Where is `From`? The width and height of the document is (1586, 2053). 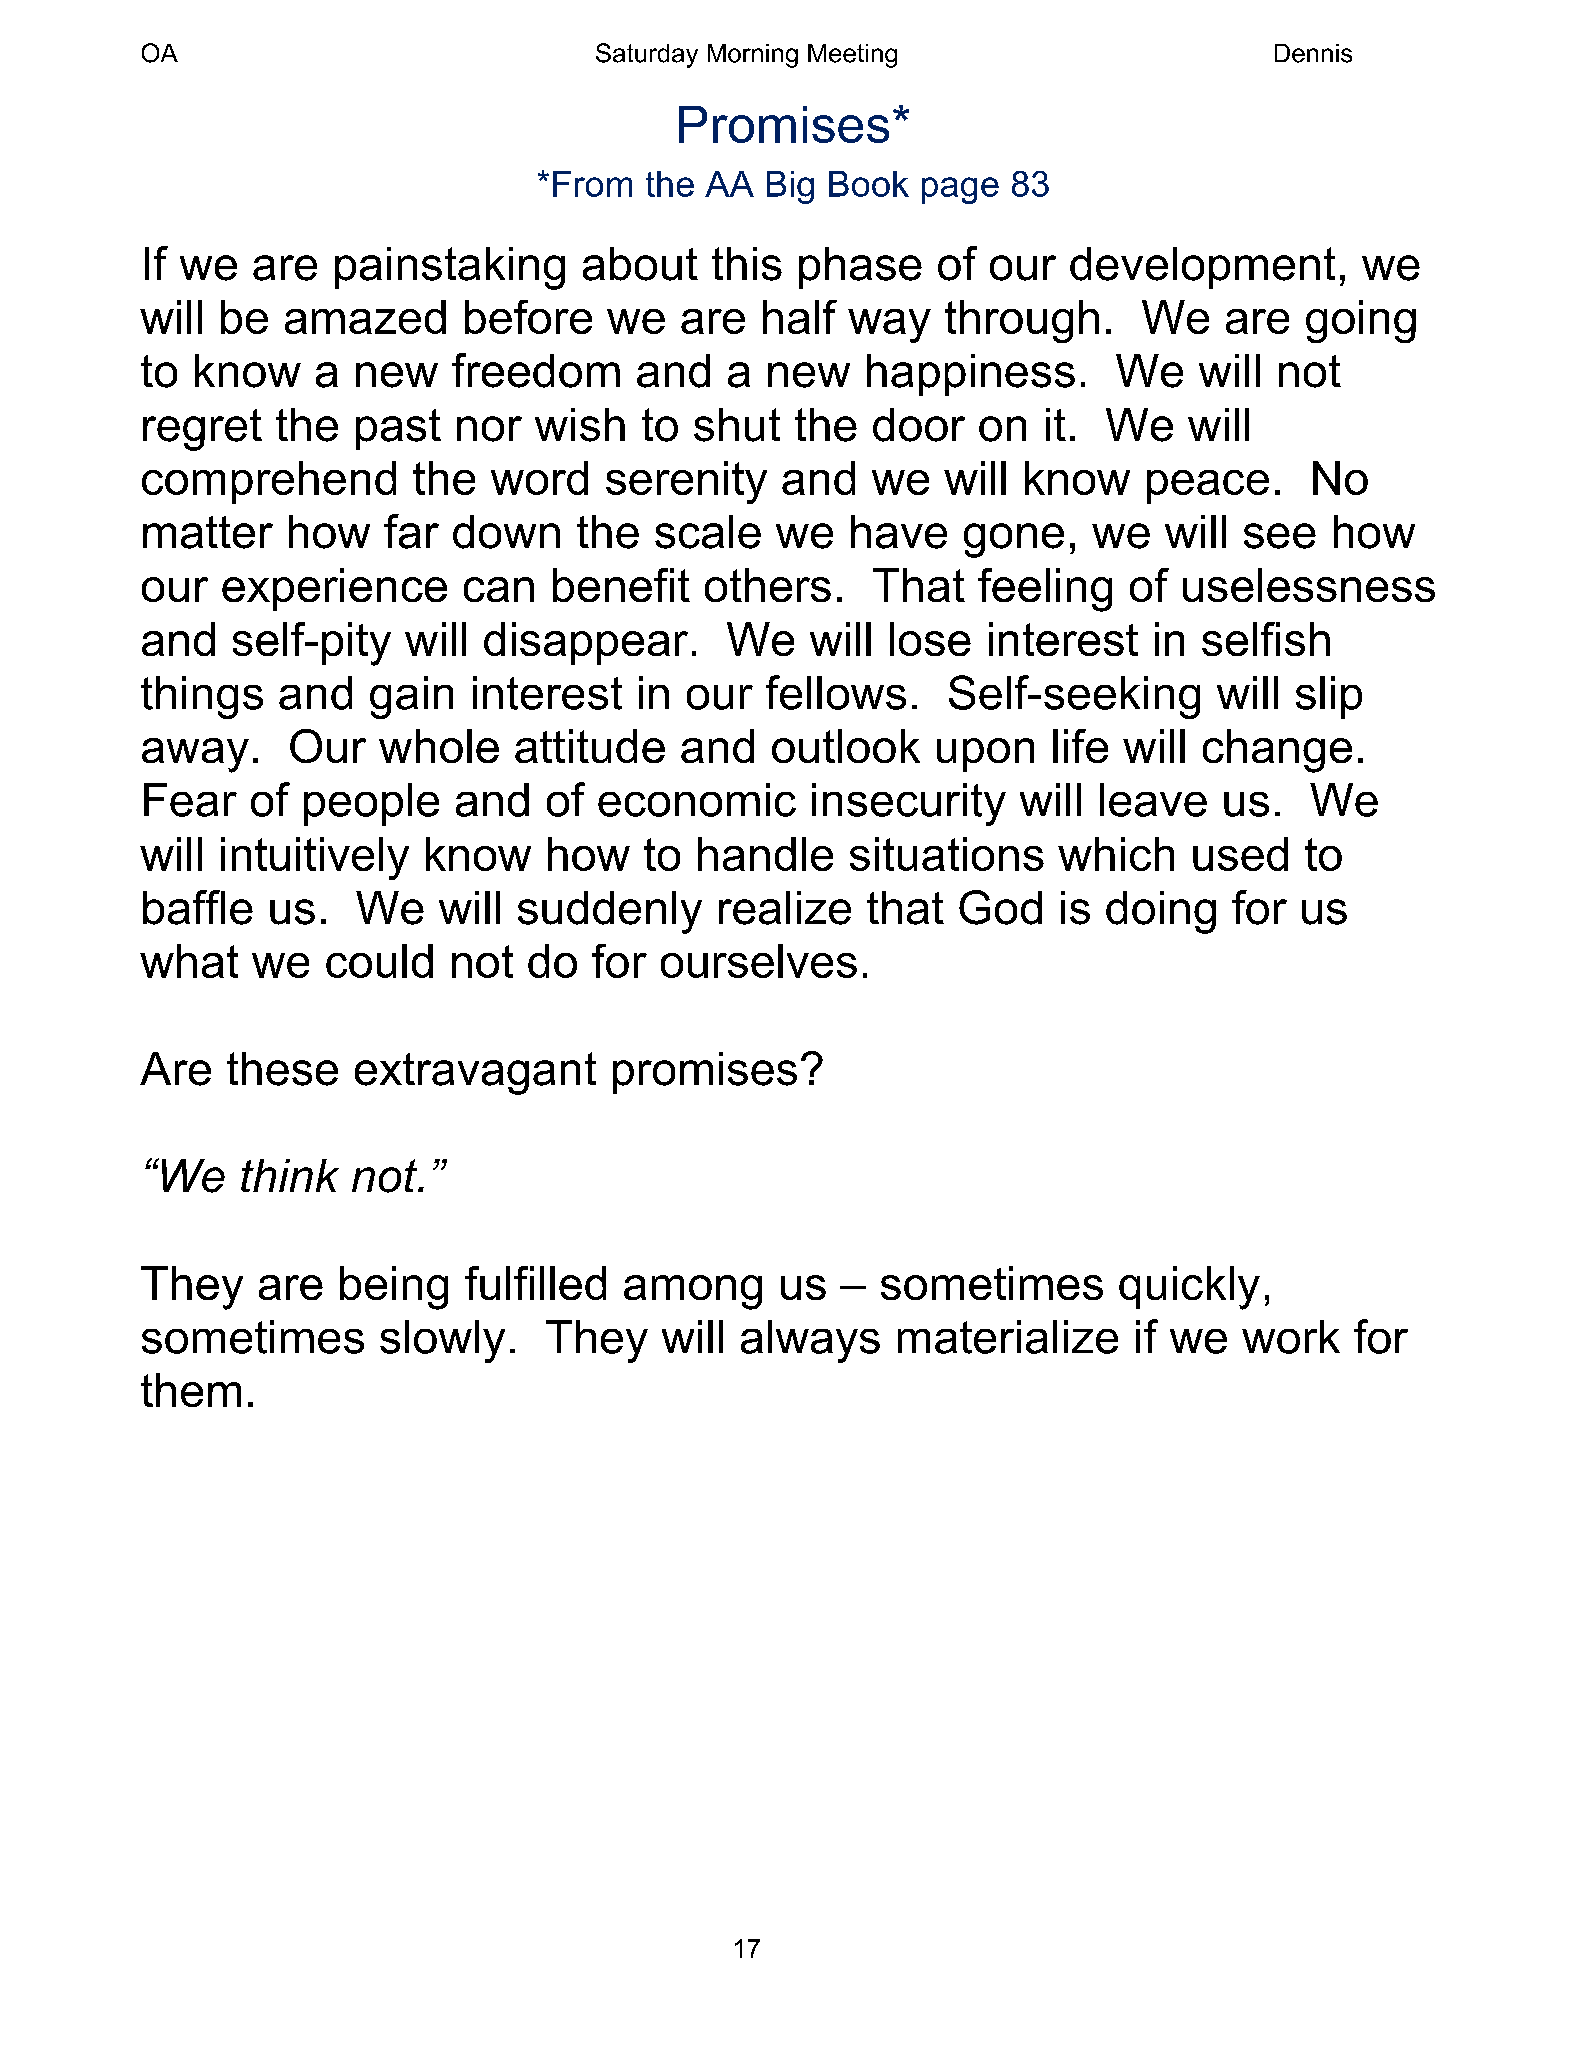 From is located at coordinates (592, 184).
